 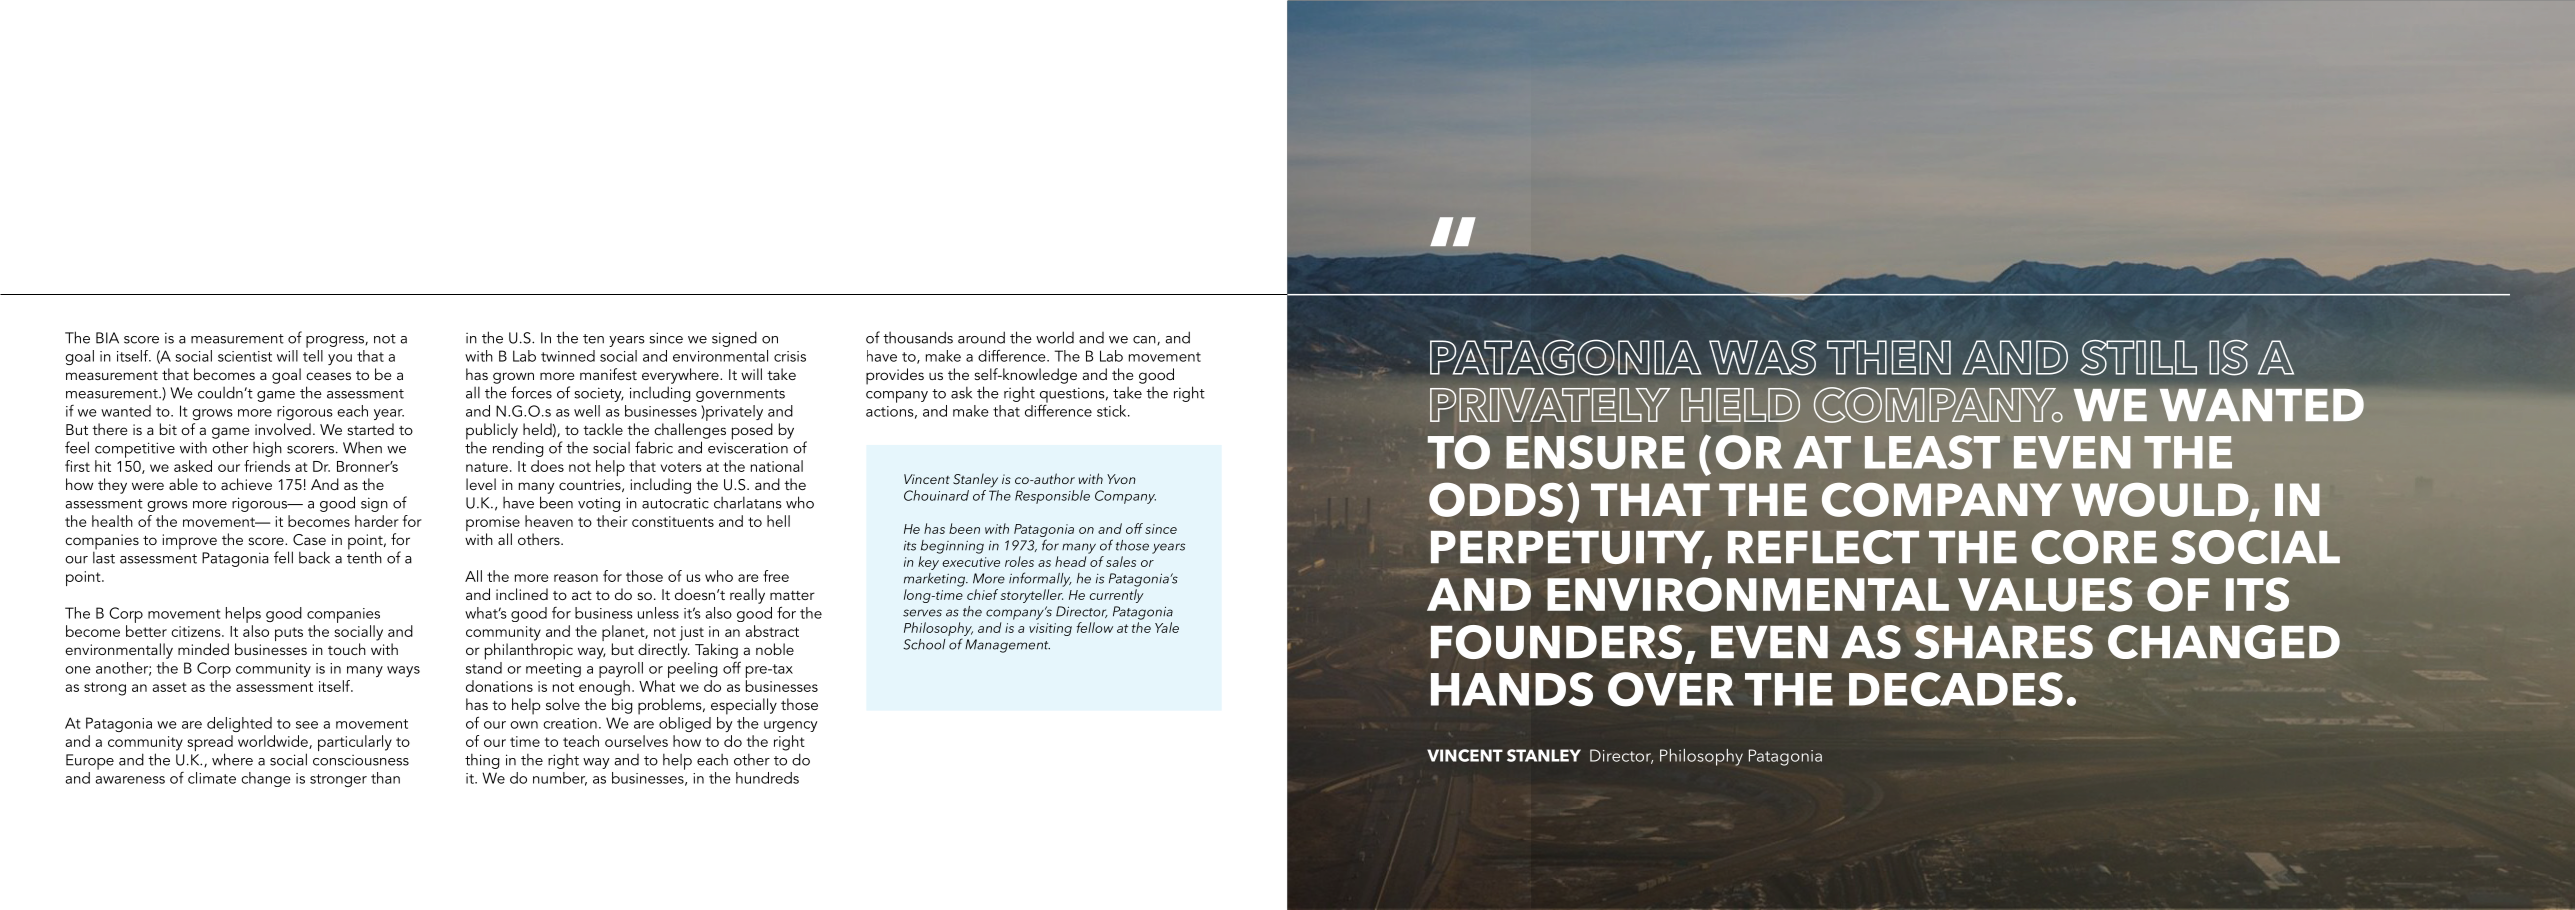 What do you see at coordinates (1823, 547) in the screenshot?
I see `REFLECT` at bounding box center [1823, 547].
